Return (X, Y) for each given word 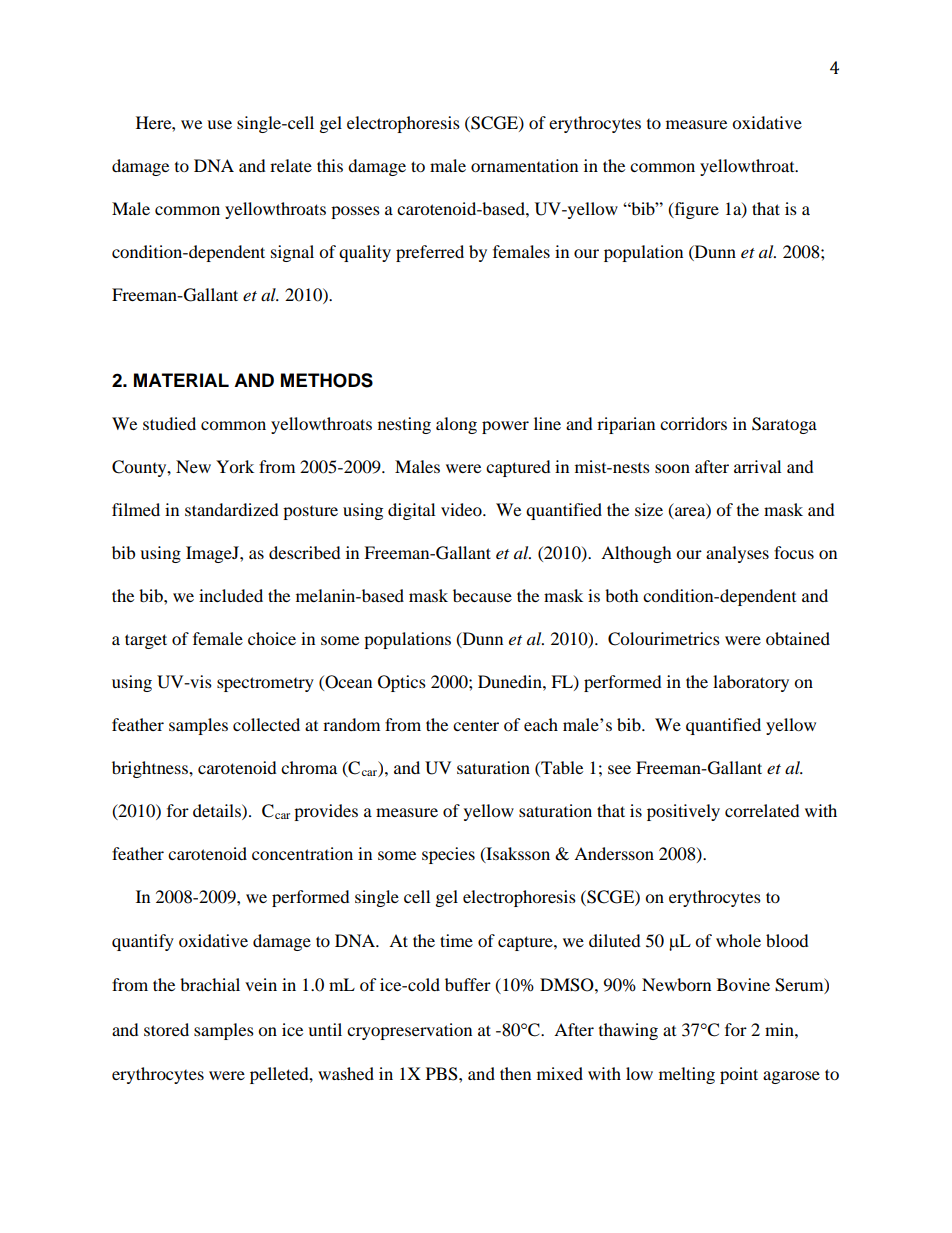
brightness (151, 769)
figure (695, 210)
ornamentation (524, 165)
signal (292, 253)
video (462, 509)
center (476, 726)
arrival (757, 466)
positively (683, 812)
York (235, 466)
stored (166, 1029)
